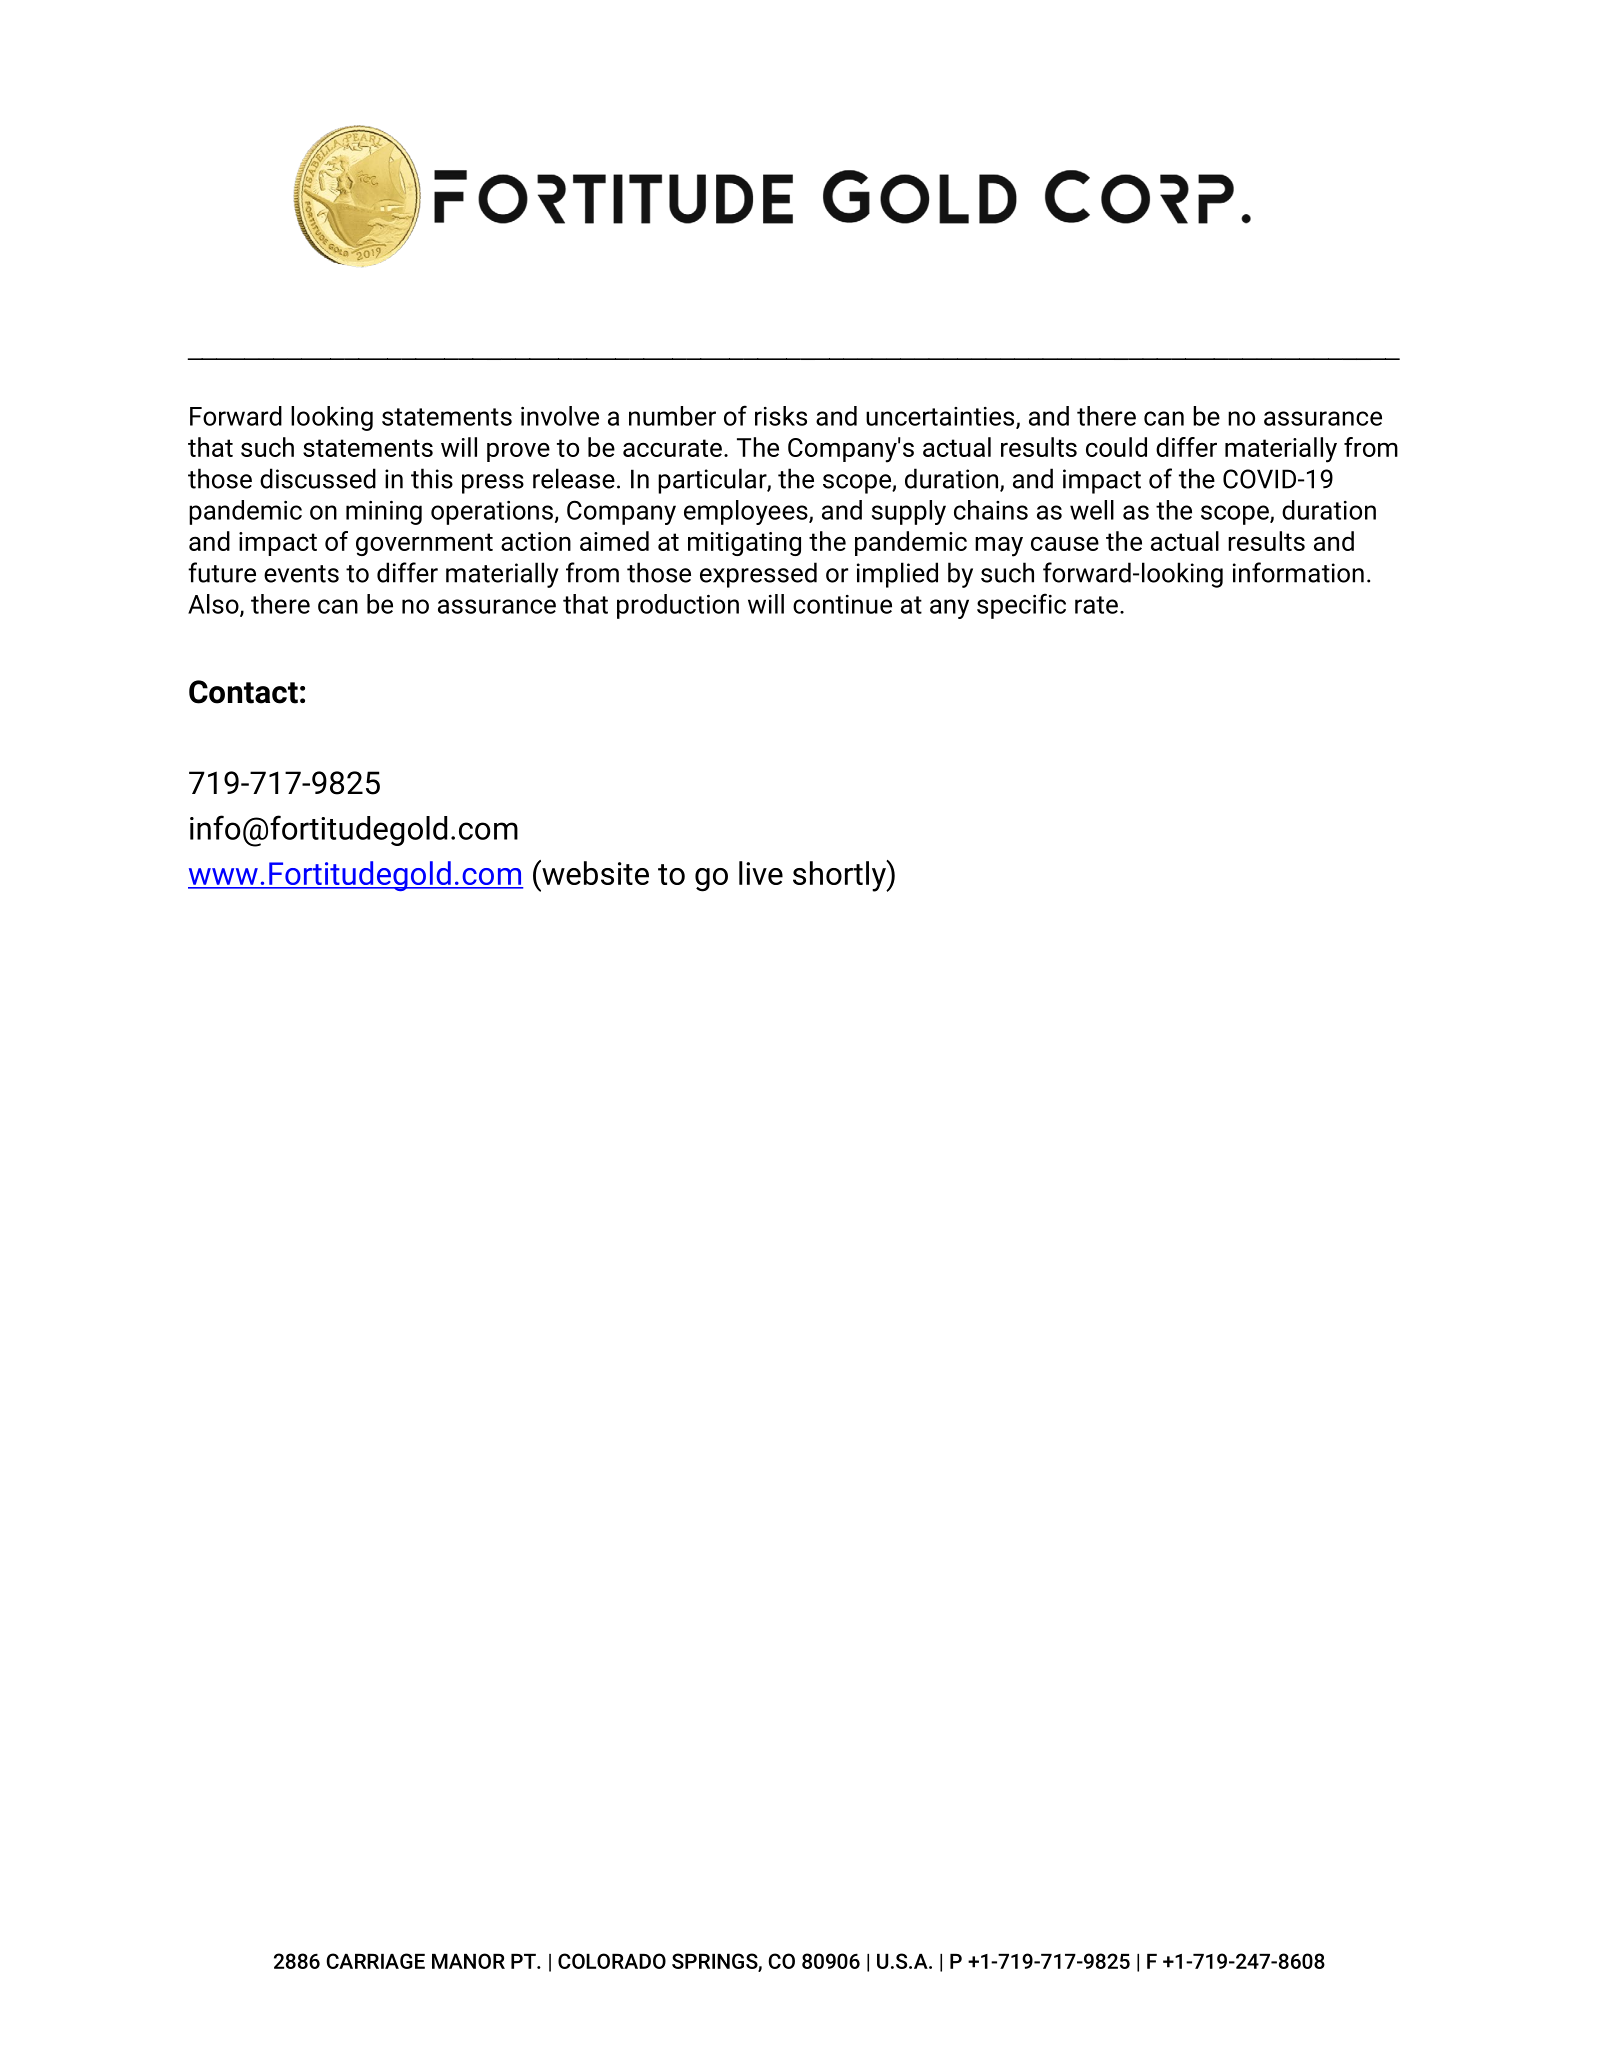 The width and height of the document is (1598, 2068). I want to click on CARRIAGE, so click(375, 1961).
